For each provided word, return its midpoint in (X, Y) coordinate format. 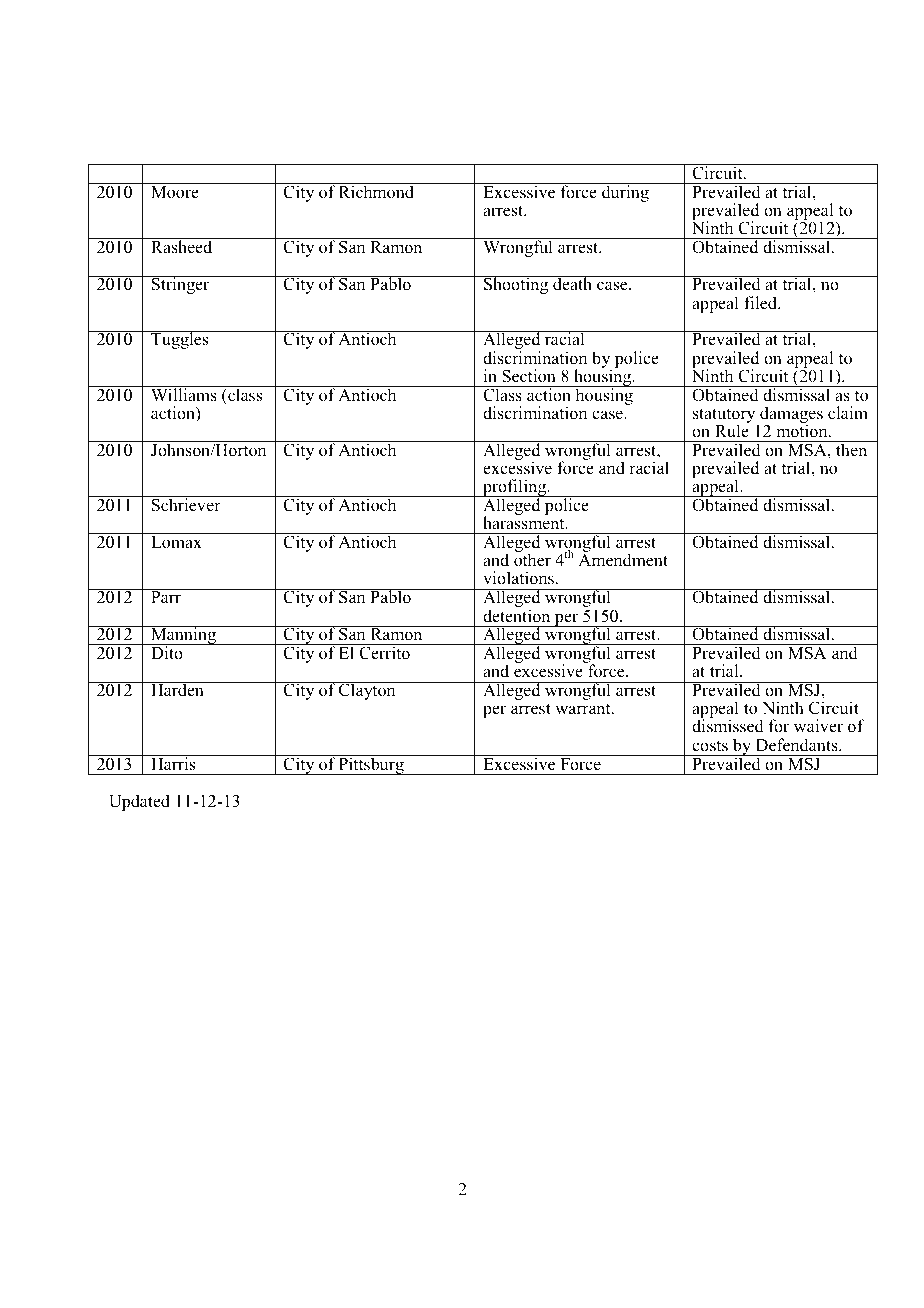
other (532, 560)
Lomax (176, 542)
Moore (175, 192)
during (625, 192)
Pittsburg (371, 765)
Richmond (377, 191)
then (852, 449)
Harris (173, 763)
